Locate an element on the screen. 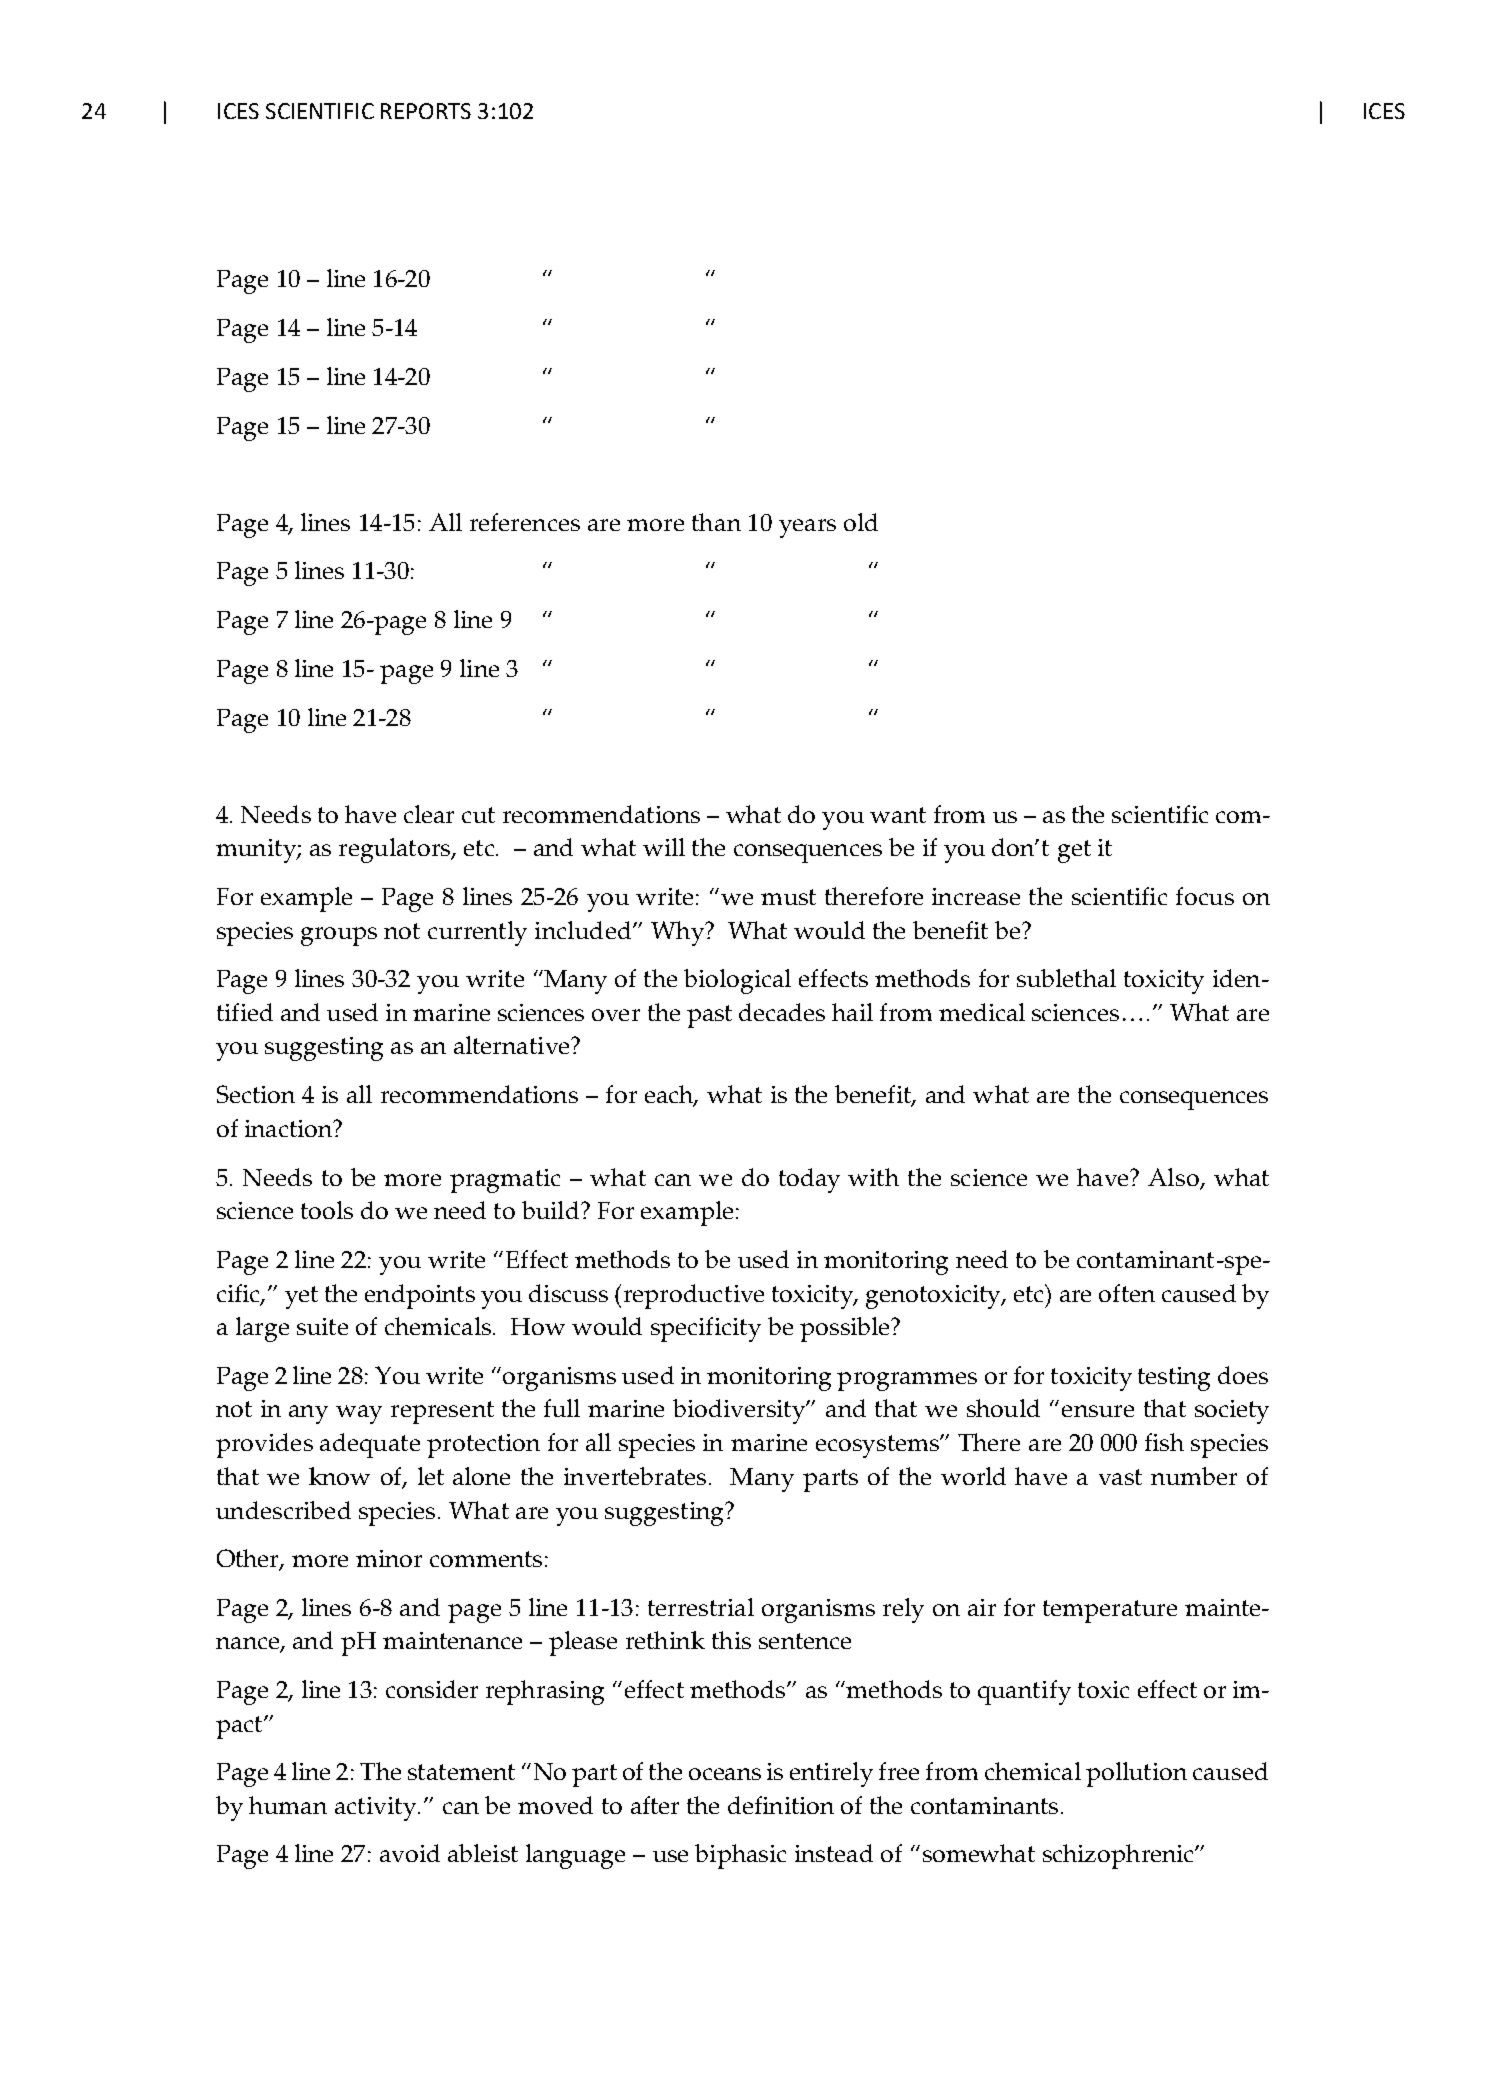 The width and height of the screenshot is (1486, 2100). than is located at coordinates (716, 522).
